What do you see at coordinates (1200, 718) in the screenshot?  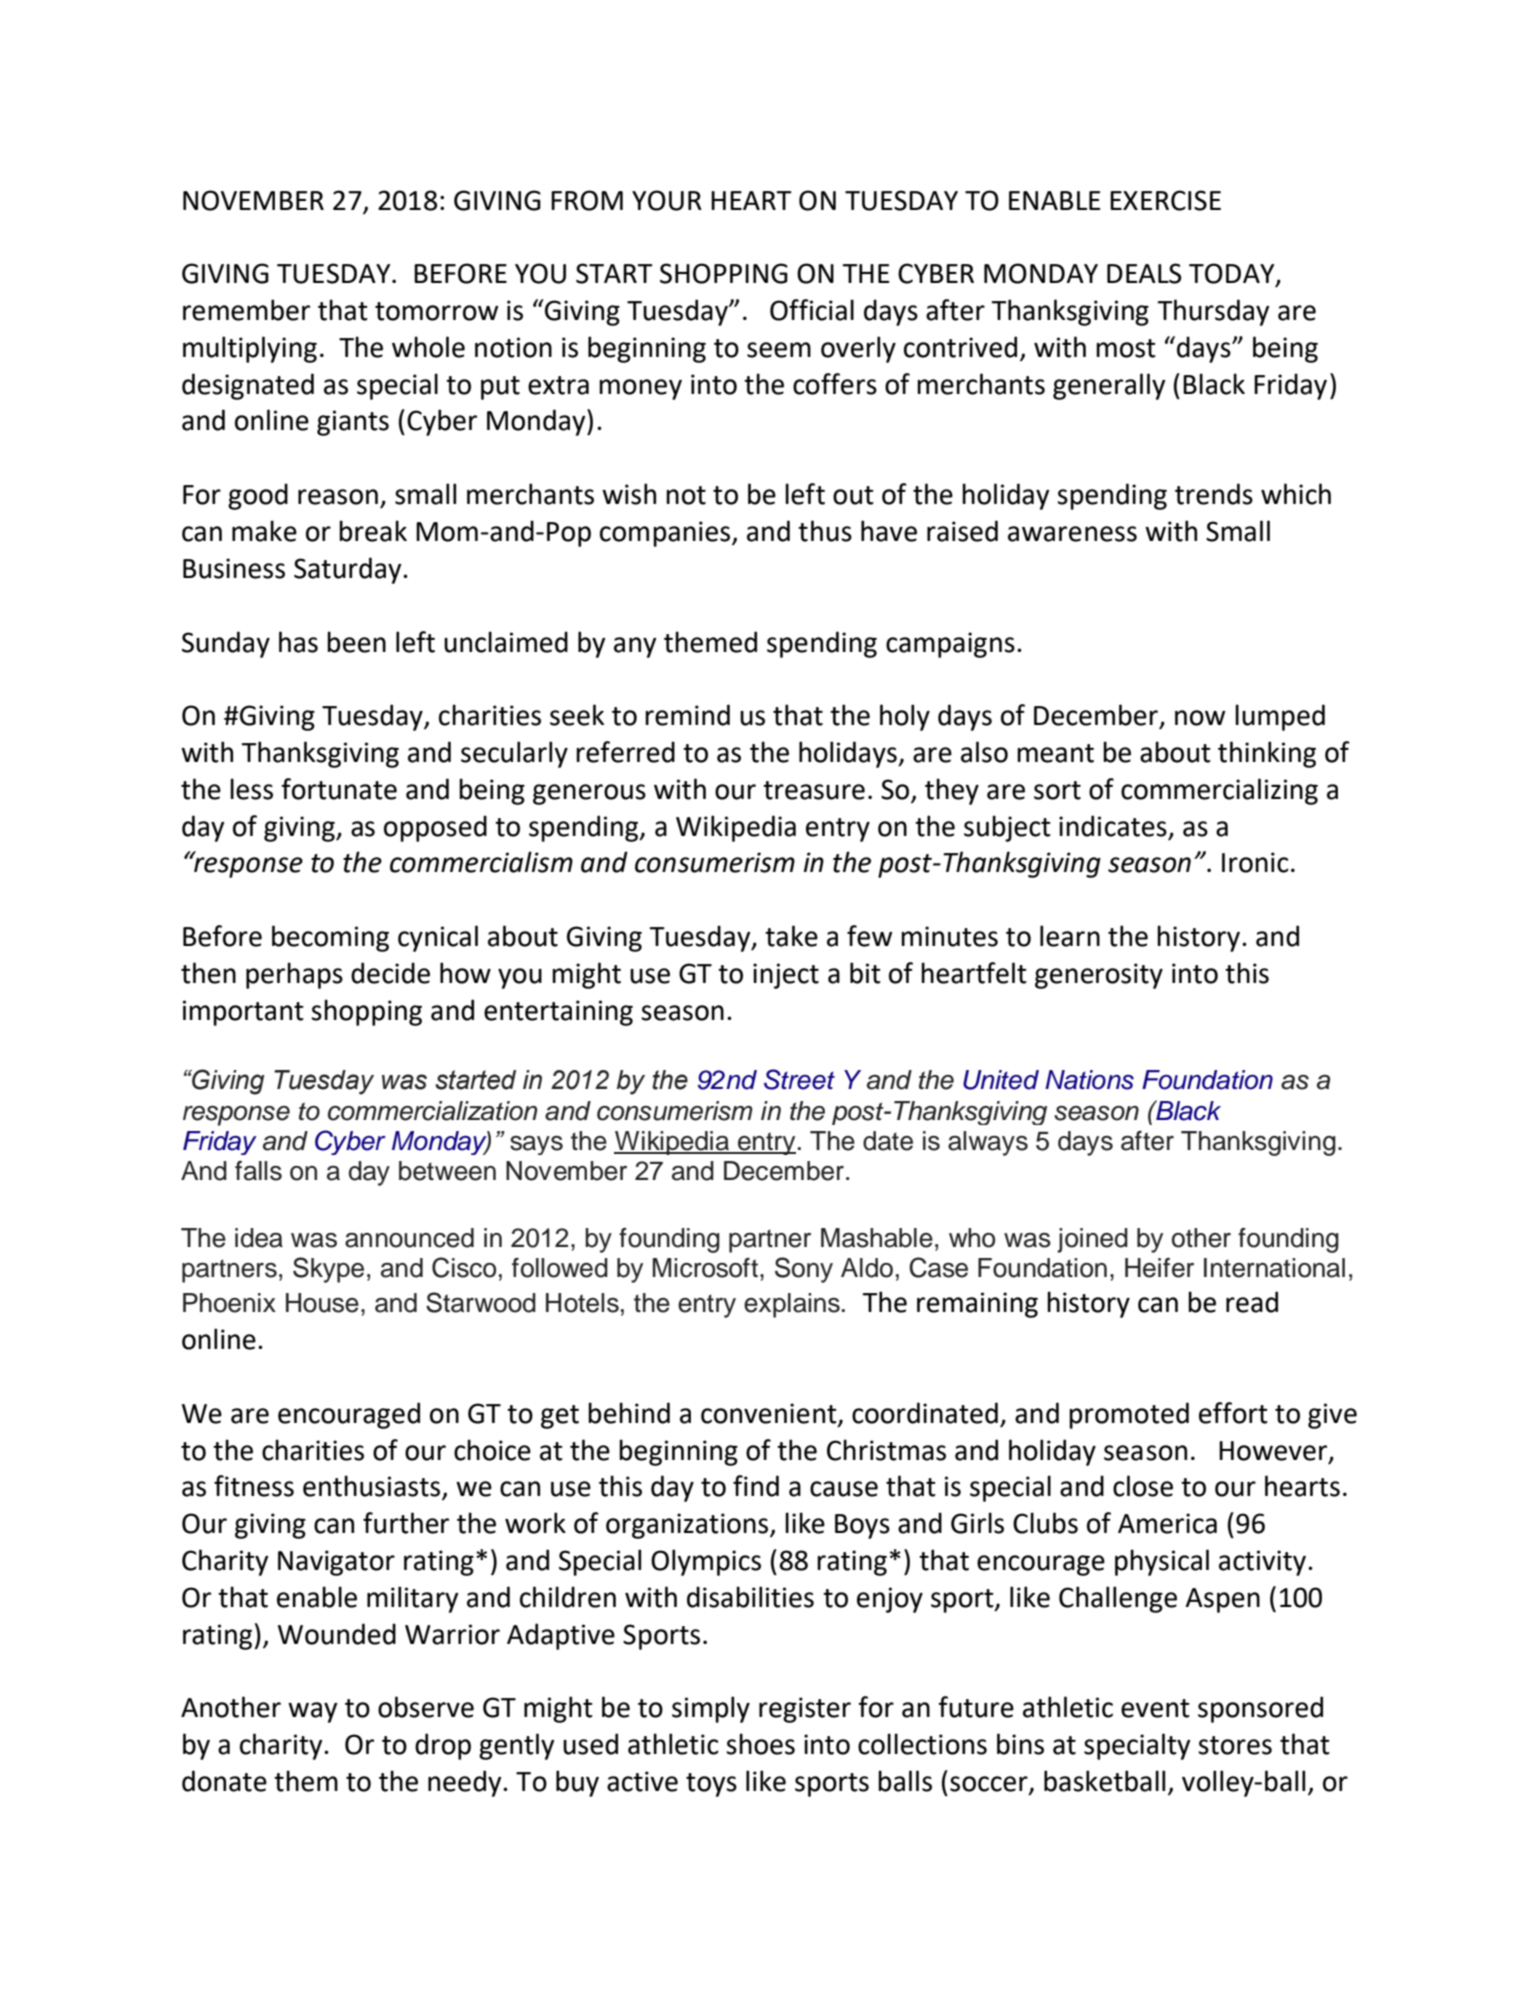 I see `now` at bounding box center [1200, 718].
